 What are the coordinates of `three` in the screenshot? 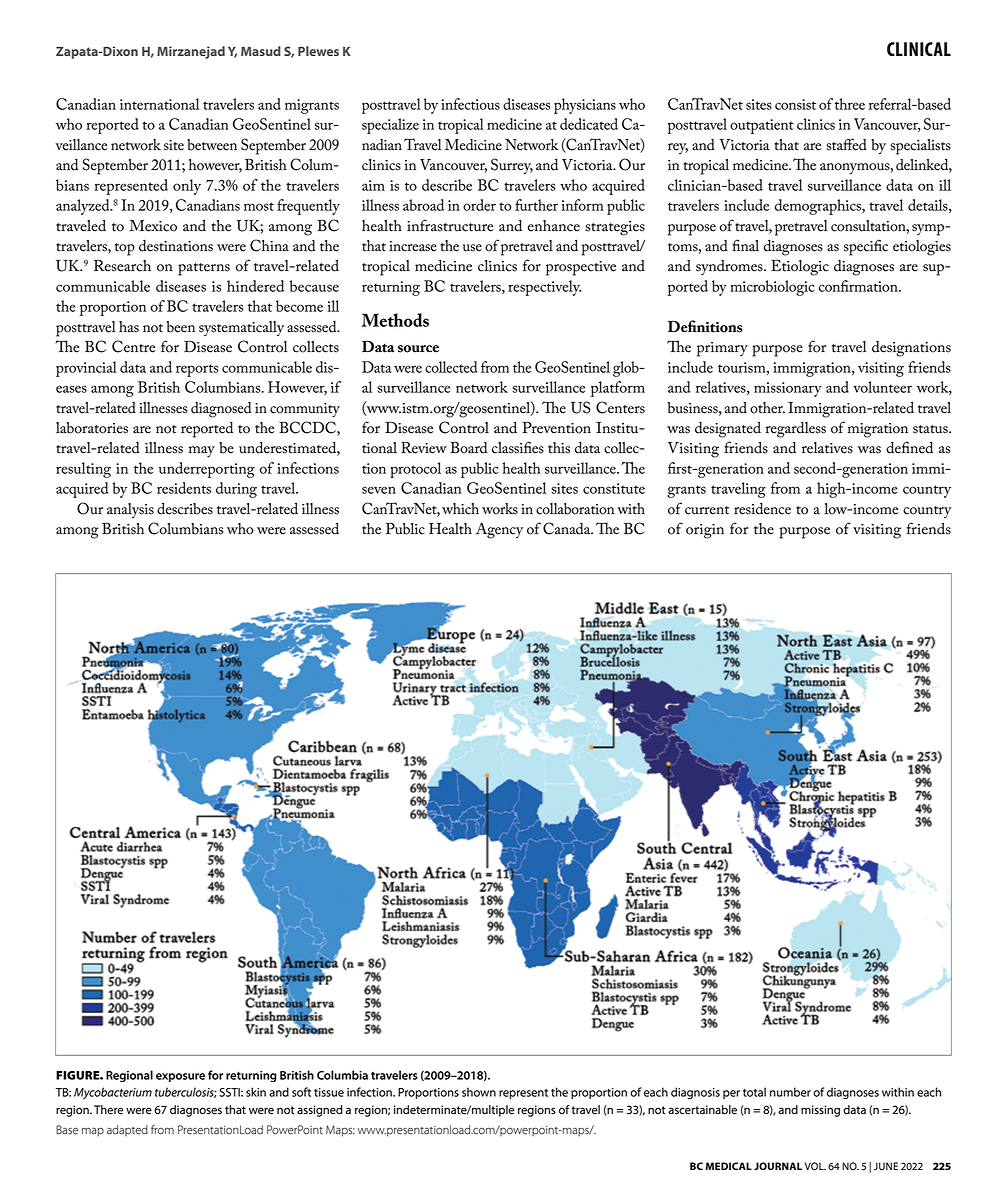 It's located at (850, 104).
